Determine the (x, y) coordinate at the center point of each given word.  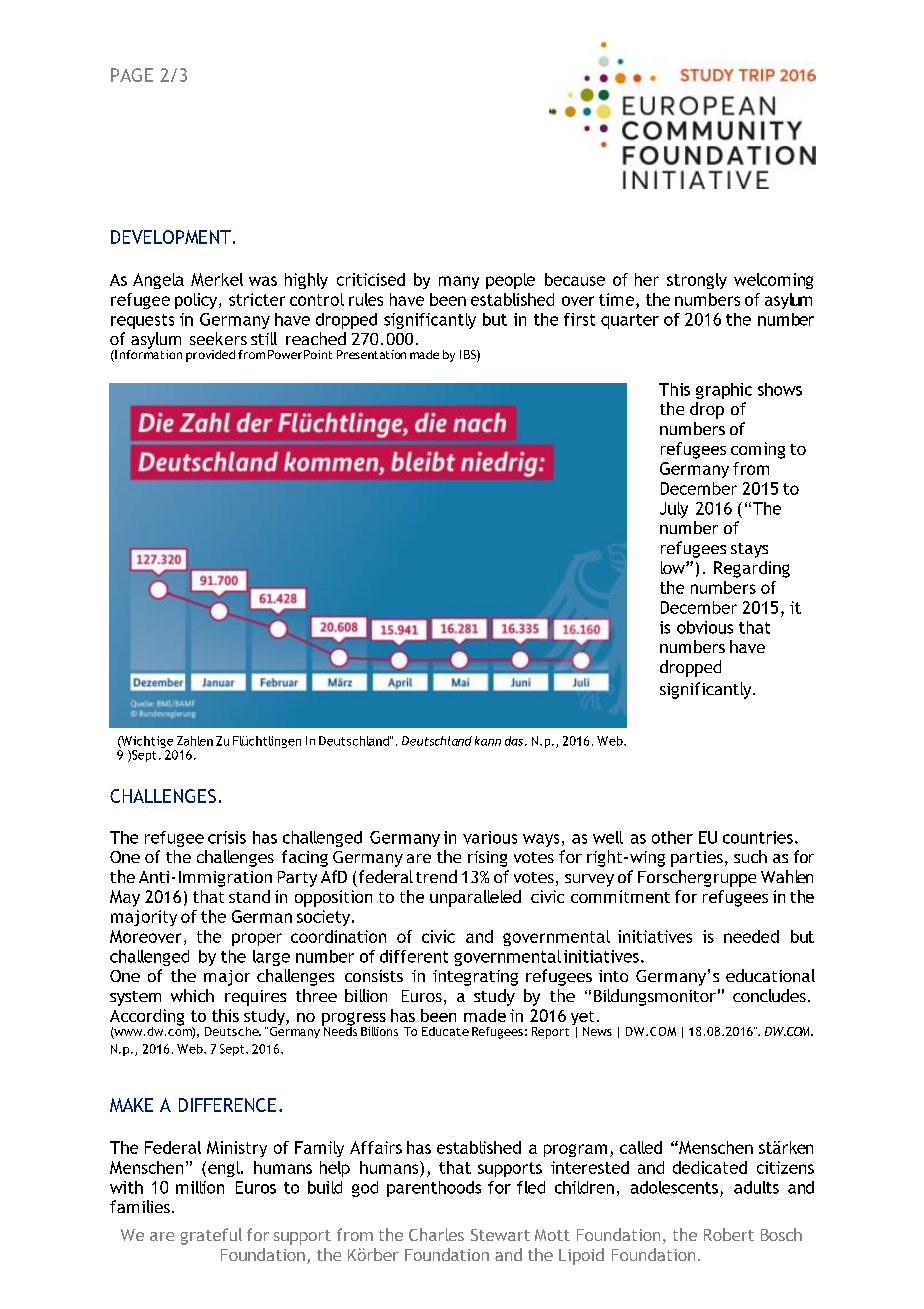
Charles (436, 1234)
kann (488, 741)
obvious (705, 627)
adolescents (674, 1187)
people (510, 281)
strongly (697, 281)
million (200, 1187)
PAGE (132, 75)
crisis (227, 837)
